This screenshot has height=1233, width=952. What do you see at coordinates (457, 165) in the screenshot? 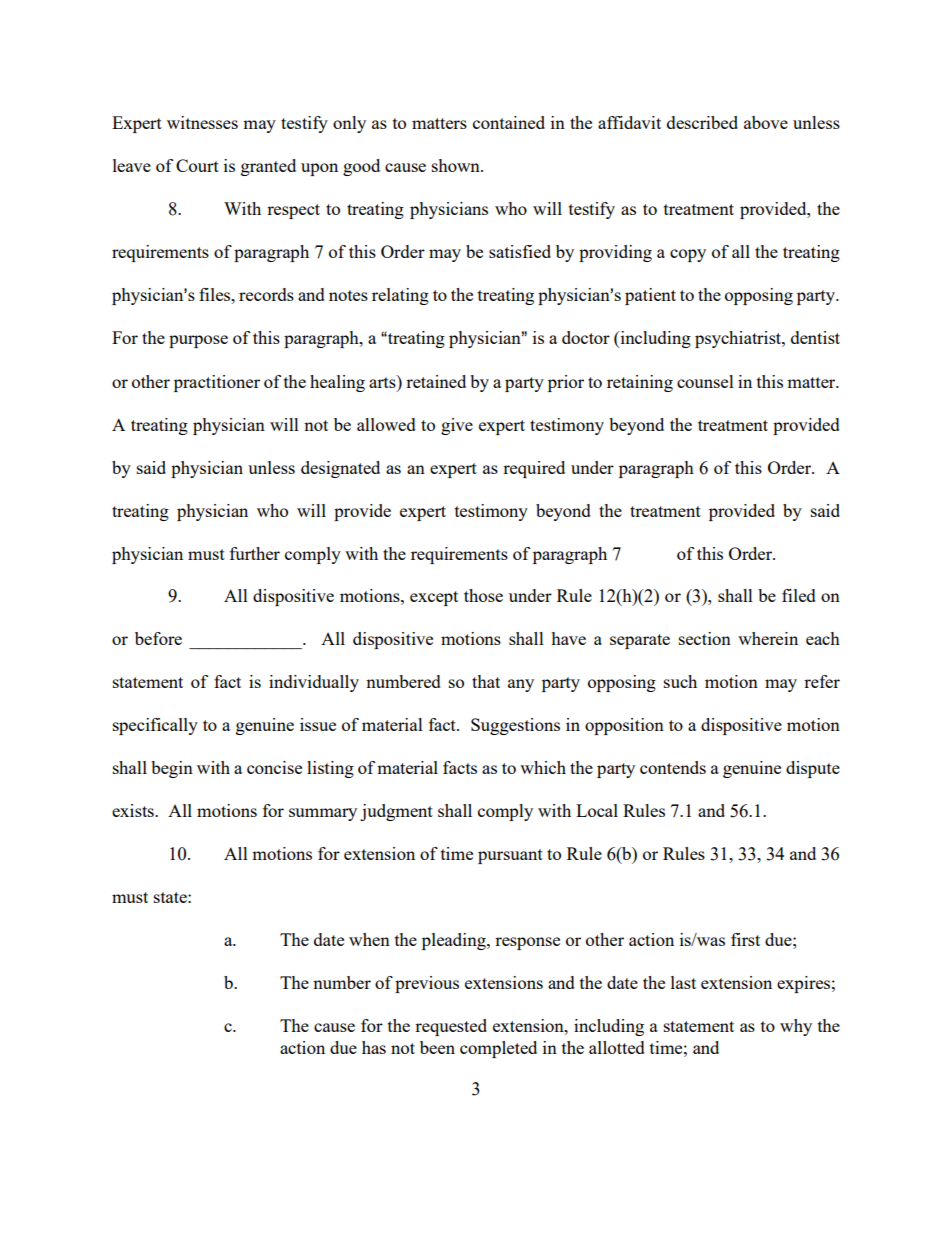
I see `shown` at bounding box center [457, 165].
